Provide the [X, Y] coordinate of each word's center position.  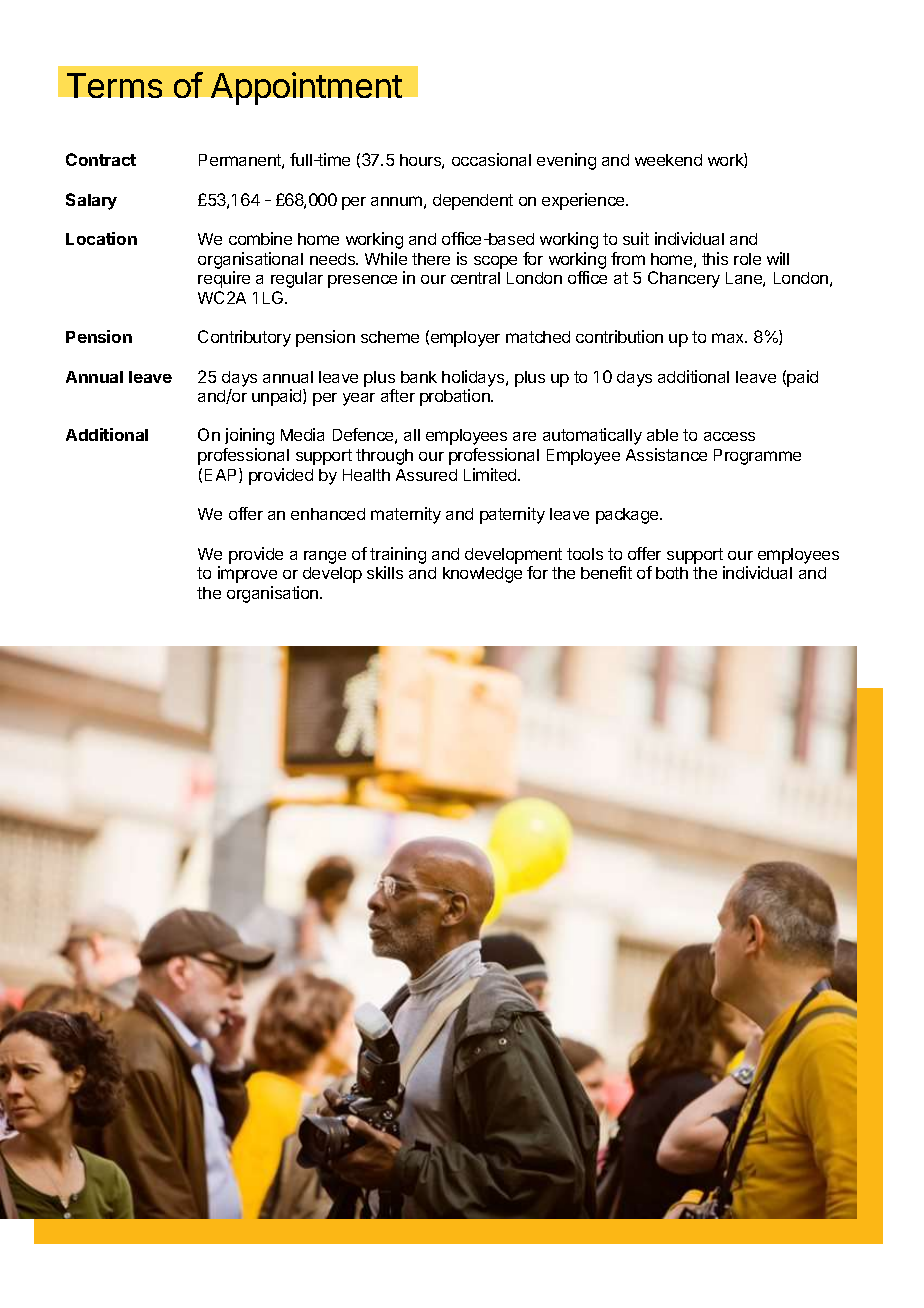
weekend [668, 160]
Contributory [244, 338]
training [398, 555]
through [384, 457]
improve [247, 574]
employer [465, 339]
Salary [91, 201]
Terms [114, 85]
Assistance [666, 454]
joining [249, 436]
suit [636, 238]
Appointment [306, 88]
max [729, 338]
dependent [473, 202]
